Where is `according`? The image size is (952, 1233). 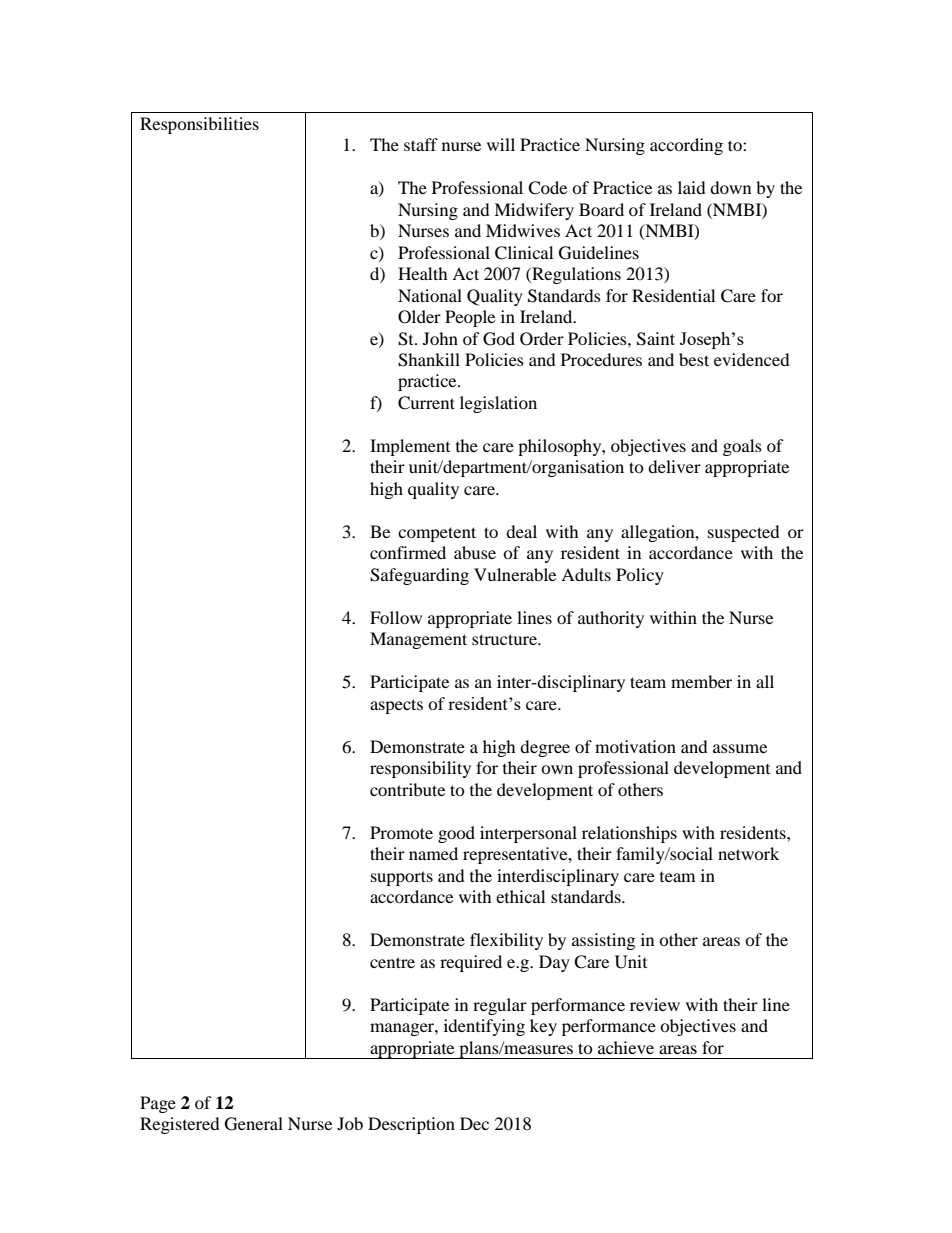 according is located at coordinates (686, 146).
